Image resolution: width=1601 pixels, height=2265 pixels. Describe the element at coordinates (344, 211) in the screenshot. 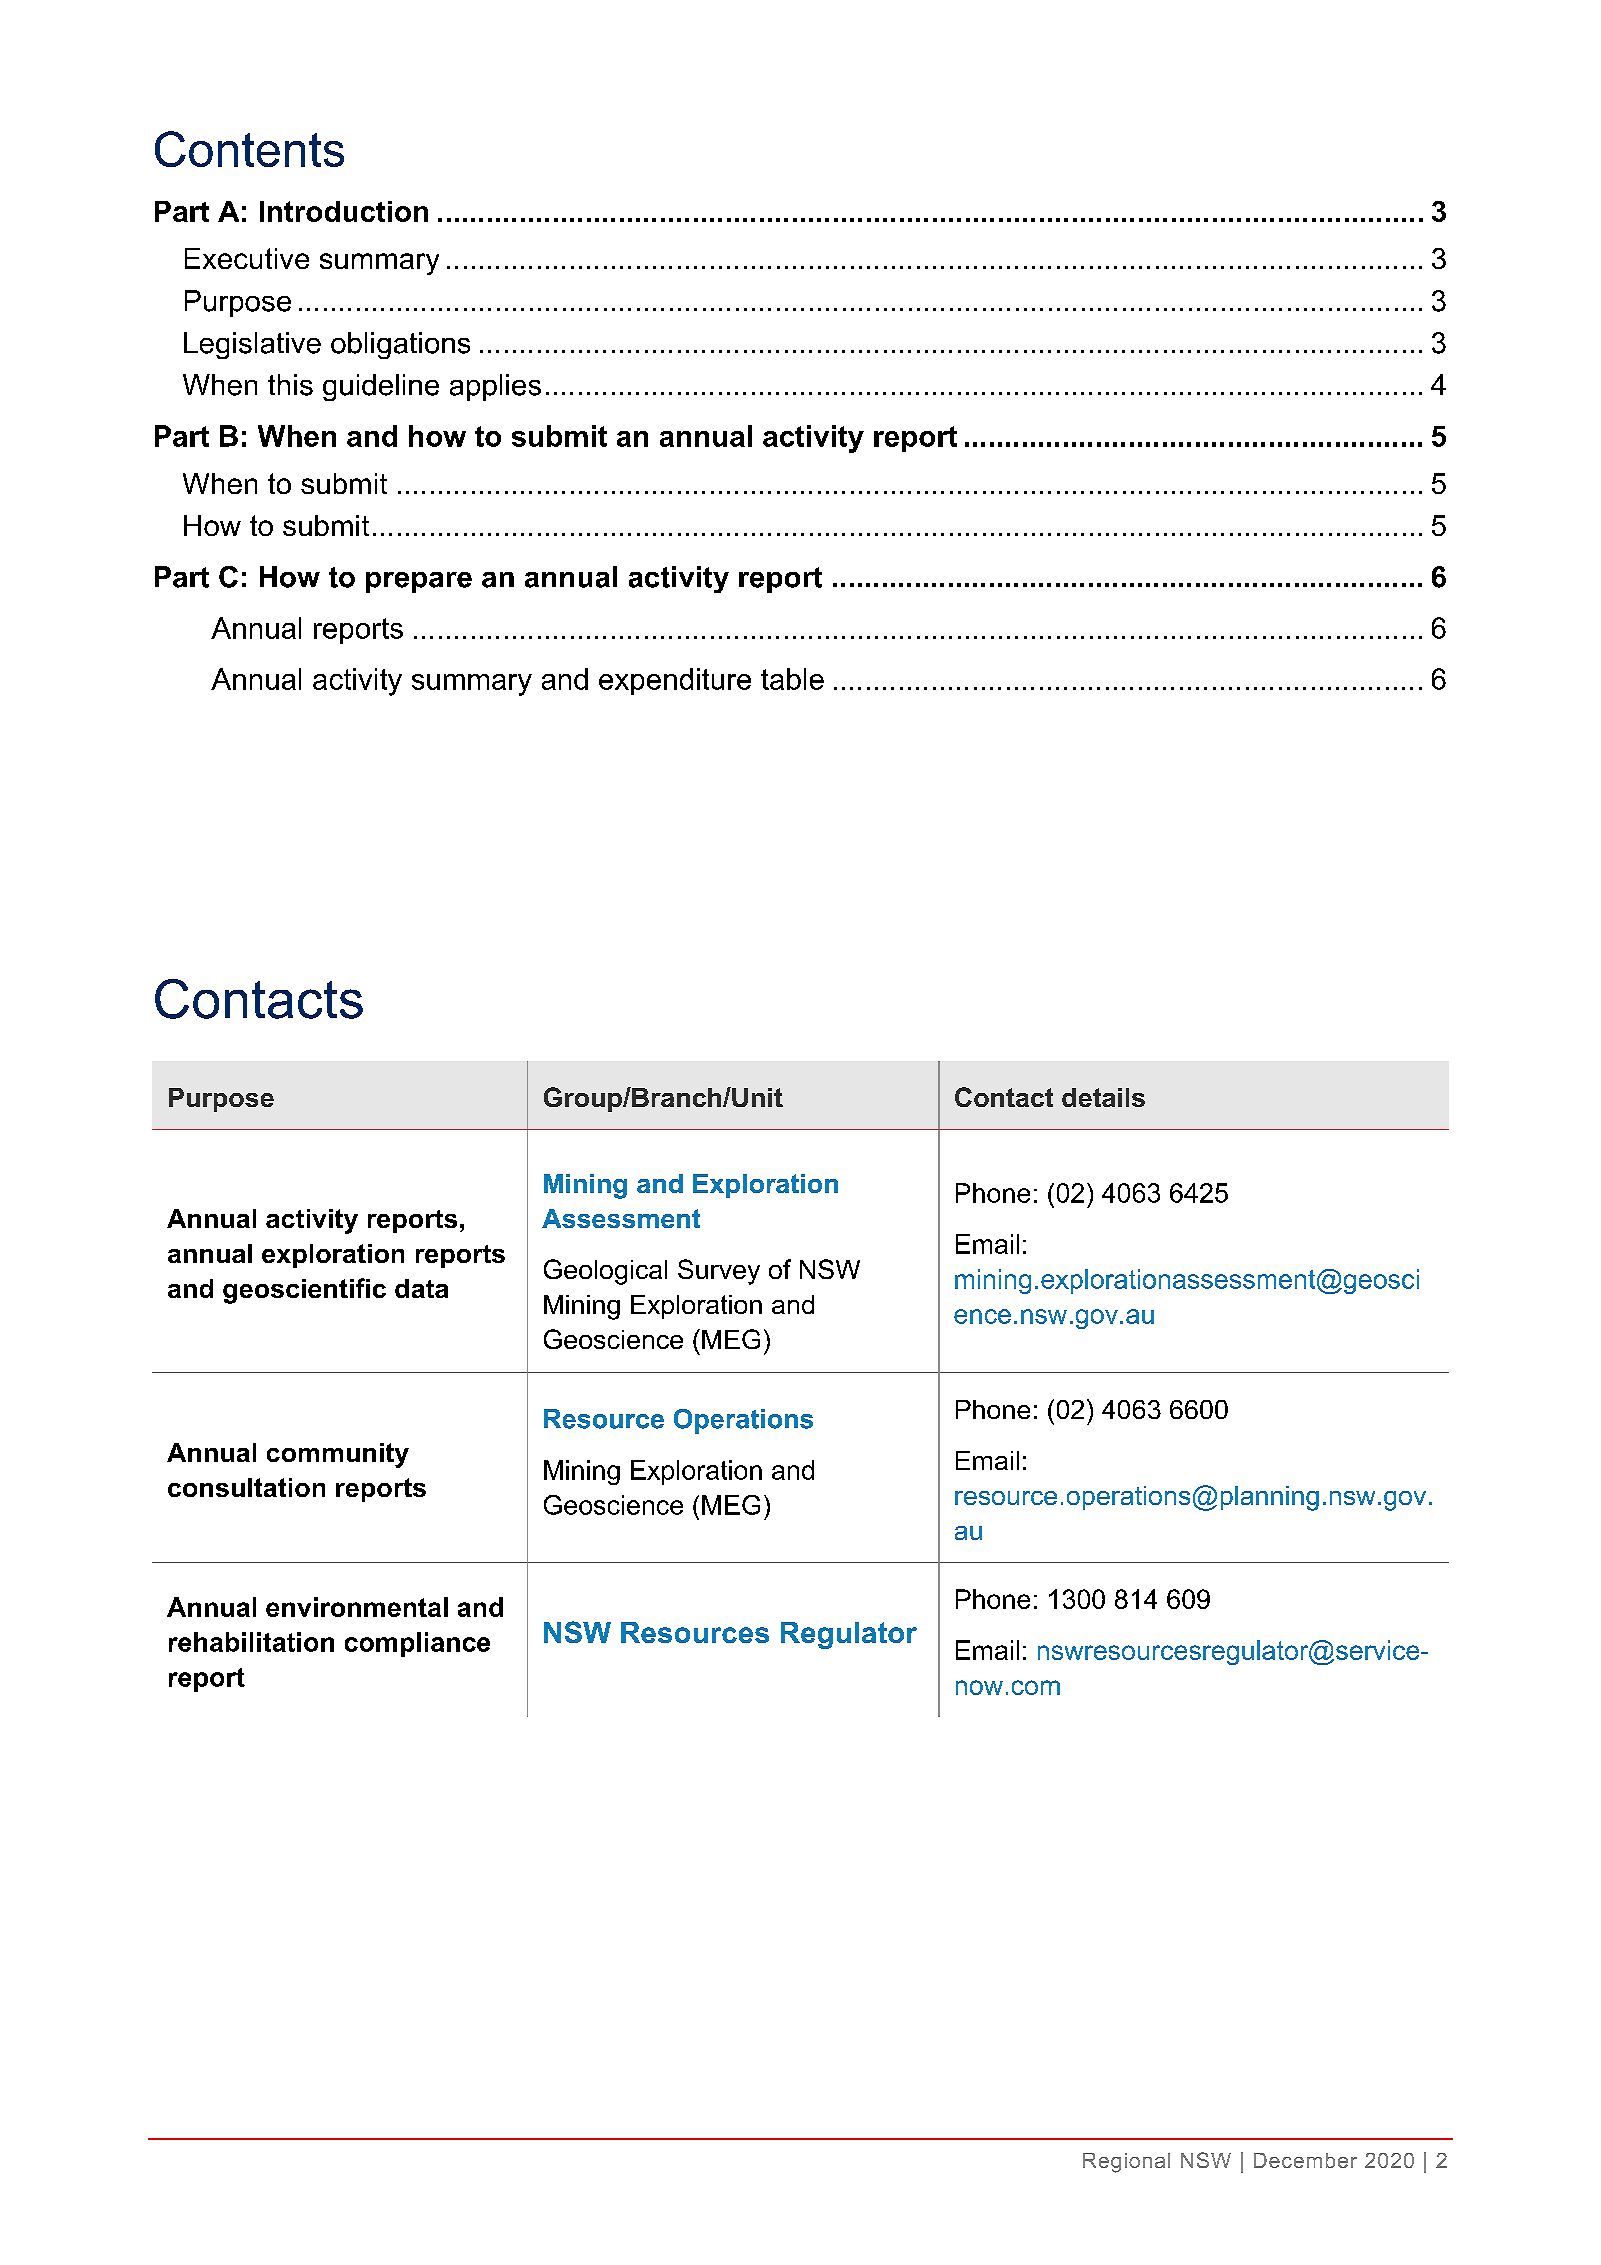

I see `Introduction` at that location.
